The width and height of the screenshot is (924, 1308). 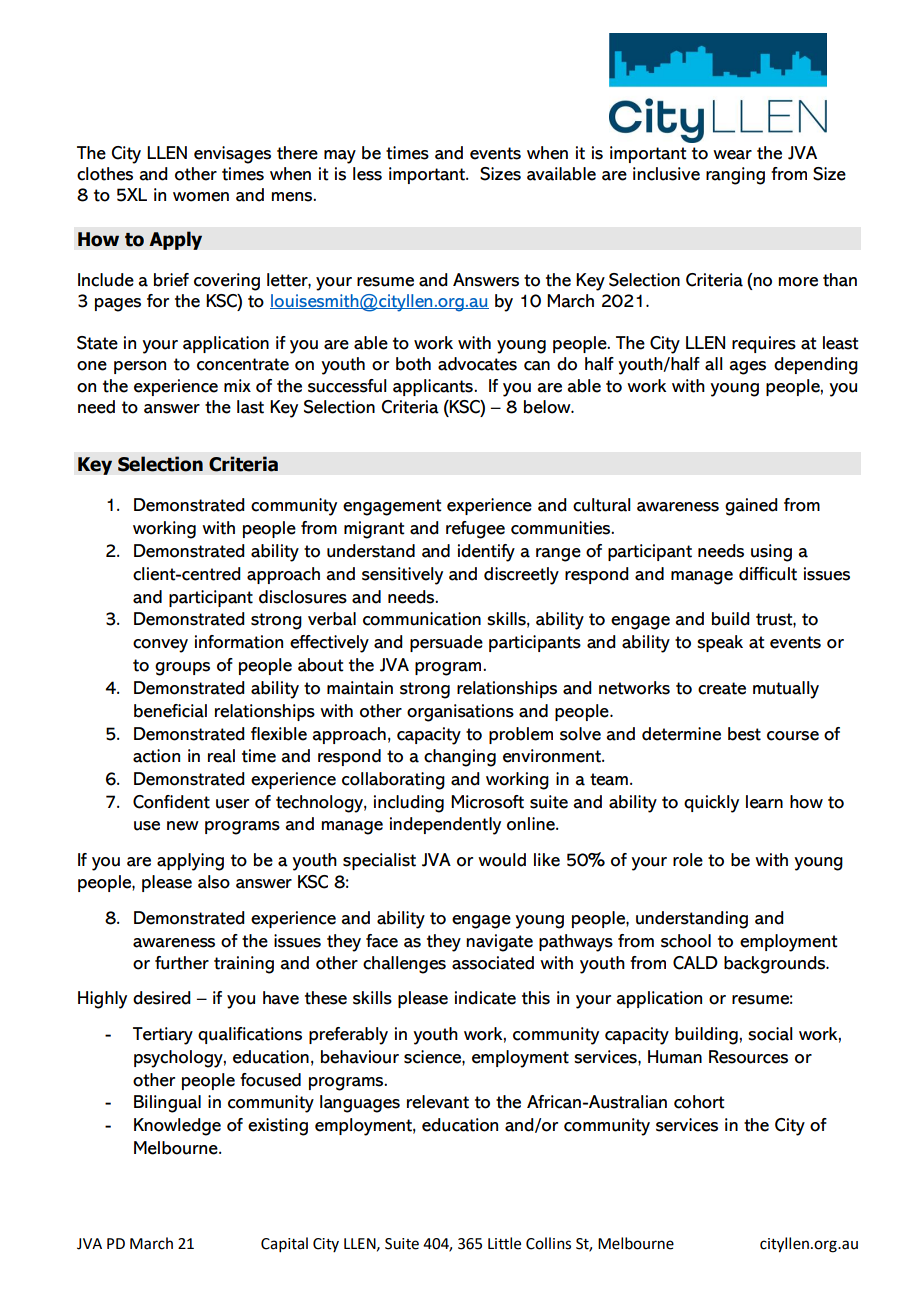 What do you see at coordinates (201, 197) in the screenshot?
I see `women` at bounding box center [201, 197].
